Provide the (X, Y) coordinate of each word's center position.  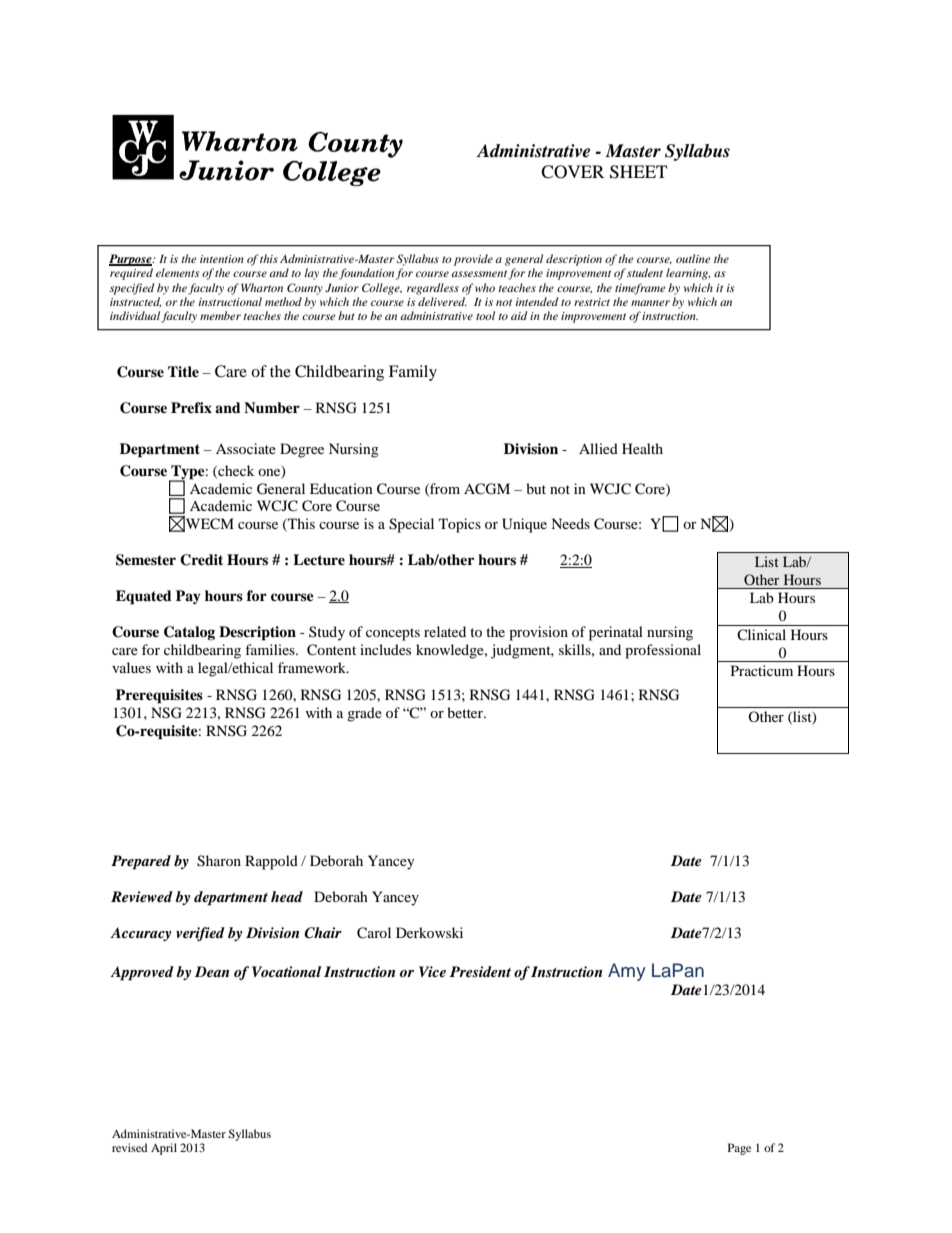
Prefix (191, 407)
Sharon (219, 861)
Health (642, 448)
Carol (374, 933)
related (445, 631)
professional (663, 651)
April (164, 1149)
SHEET (638, 172)
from (444, 489)
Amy (627, 972)
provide (473, 260)
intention (222, 259)
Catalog (189, 633)
